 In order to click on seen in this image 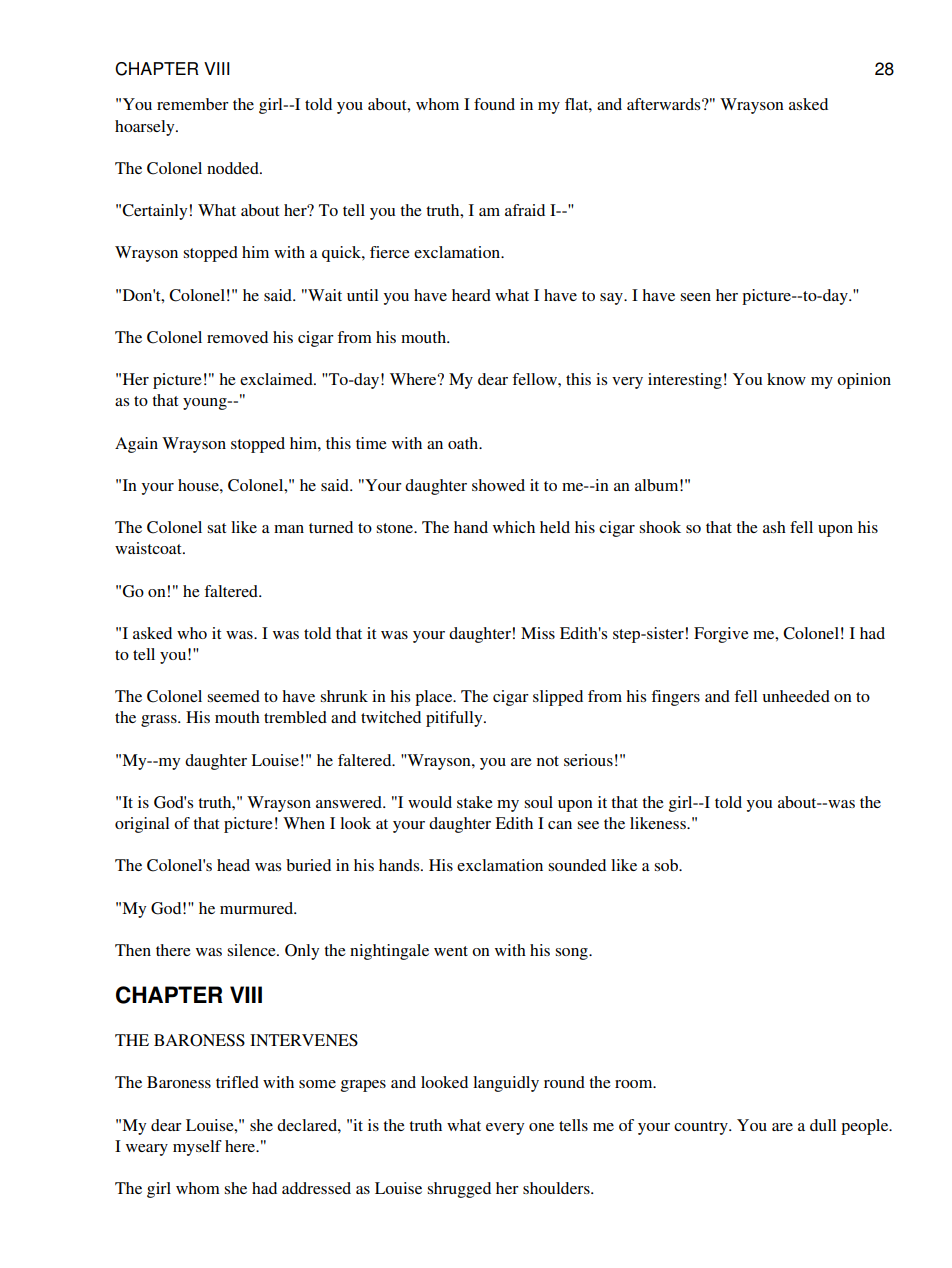, I will do `click(696, 297)`.
